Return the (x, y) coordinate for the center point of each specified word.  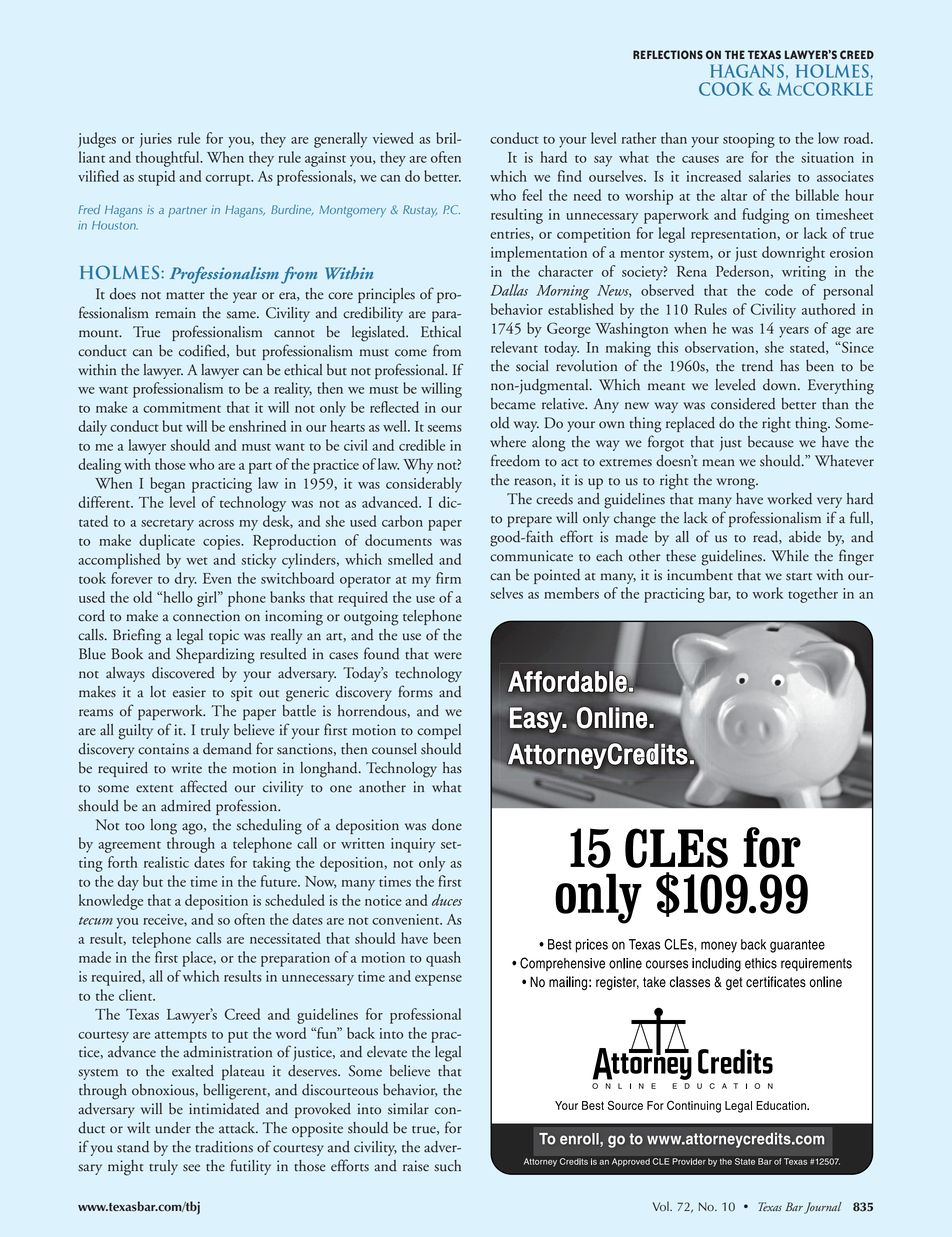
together (813, 595)
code (779, 290)
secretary (167, 525)
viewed (393, 138)
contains (163, 749)
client (137, 995)
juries (155, 140)
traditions (224, 1147)
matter (185, 296)
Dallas (509, 290)
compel (439, 731)
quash (443, 959)
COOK (726, 89)
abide (805, 537)
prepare (529, 521)
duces (447, 900)
